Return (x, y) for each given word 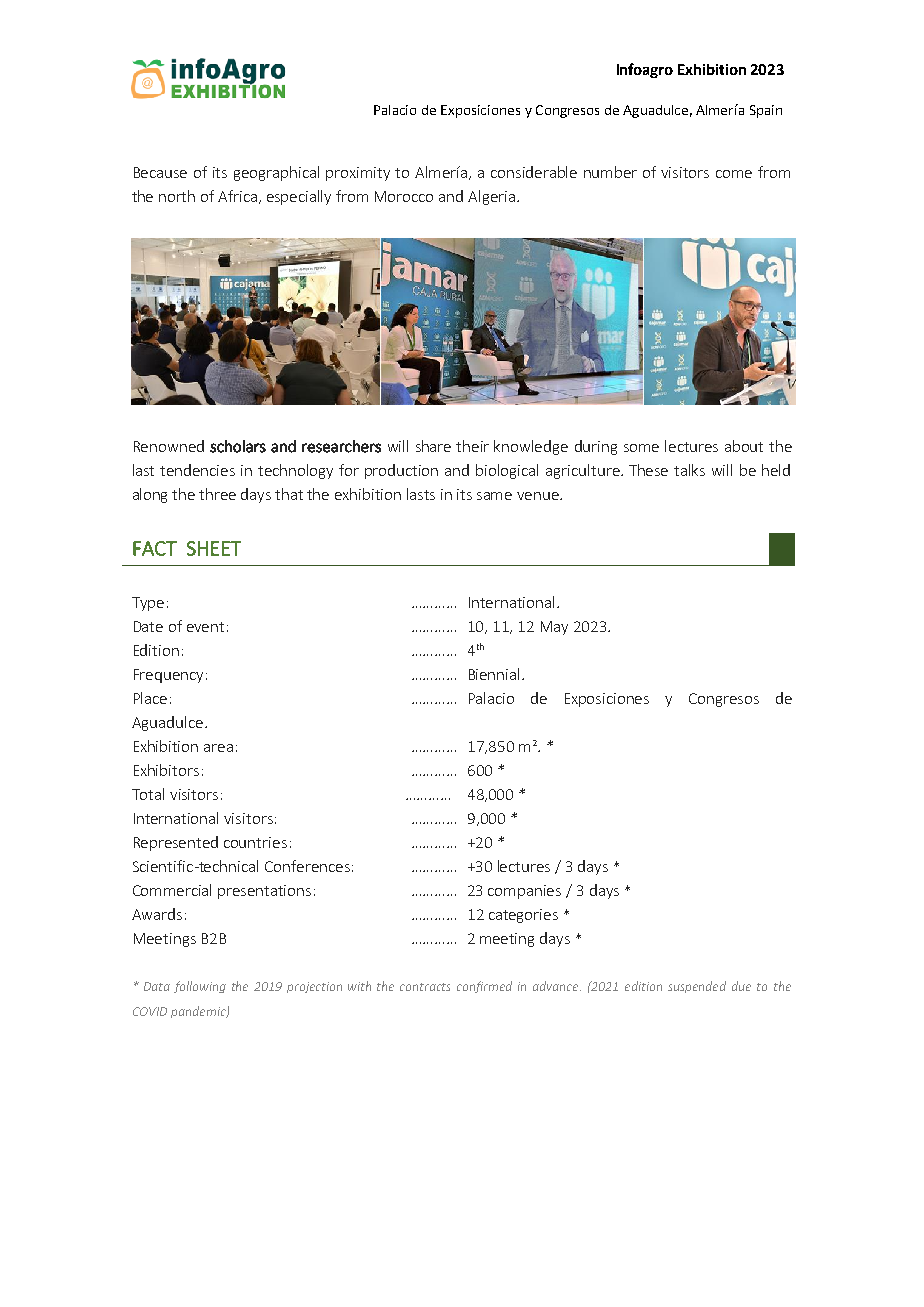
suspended (697, 987)
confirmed (484, 987)
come (734, 174)
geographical (276, 173)
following (200, 987)
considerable (534, 172)
